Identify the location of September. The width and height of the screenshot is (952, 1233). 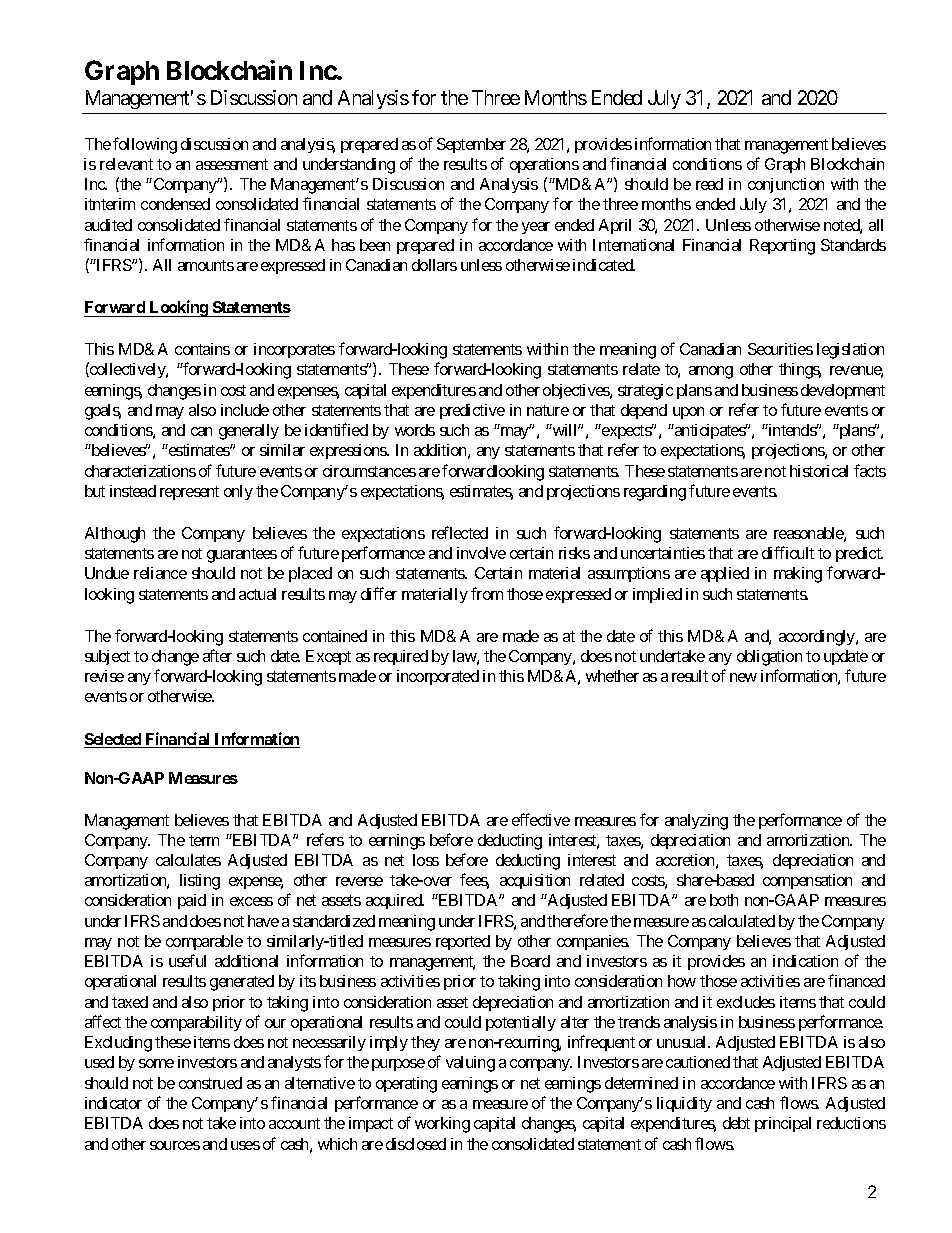
(471, 145).
